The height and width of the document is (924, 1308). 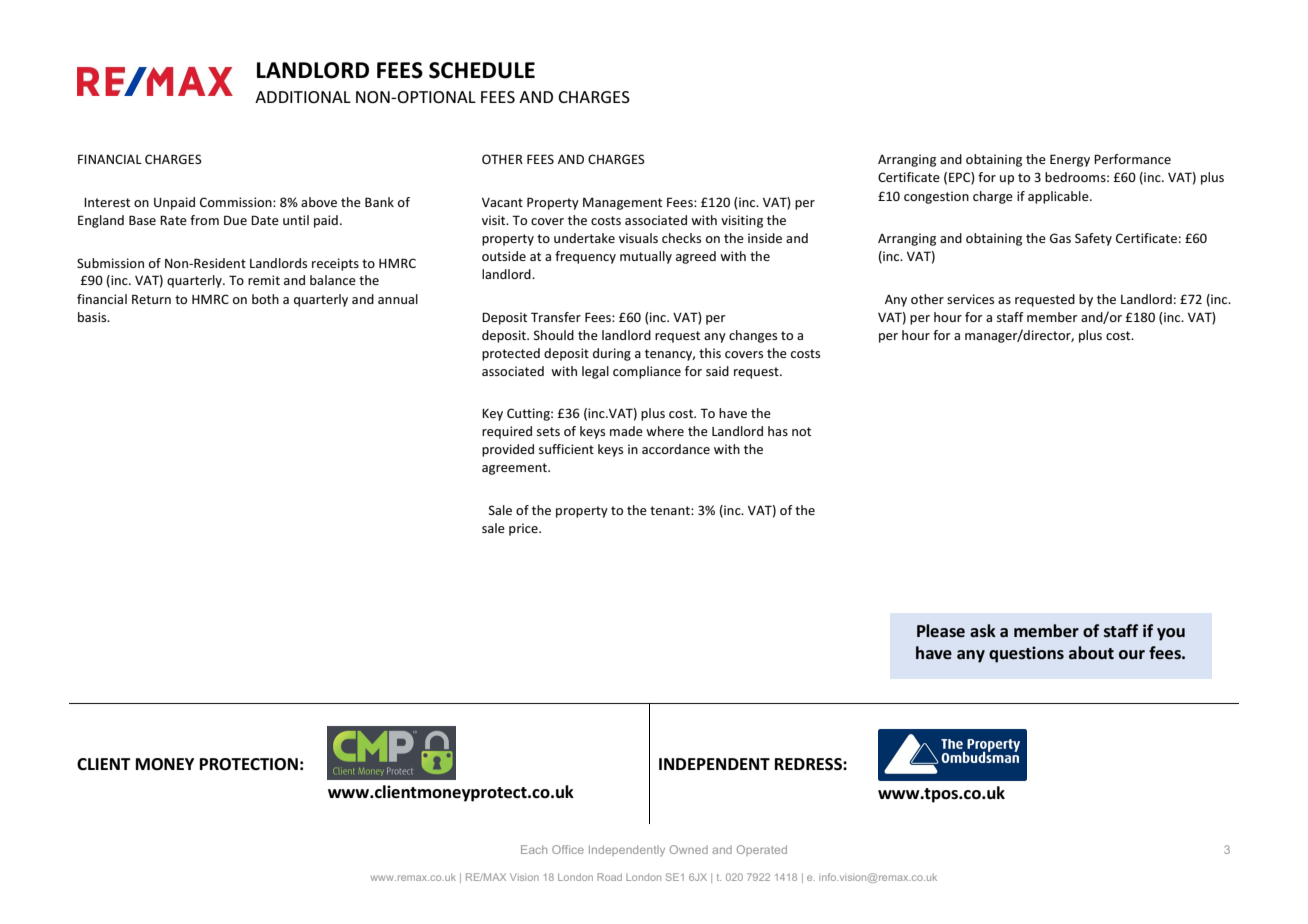 I want to click on not, so click(x=801, y=431).
